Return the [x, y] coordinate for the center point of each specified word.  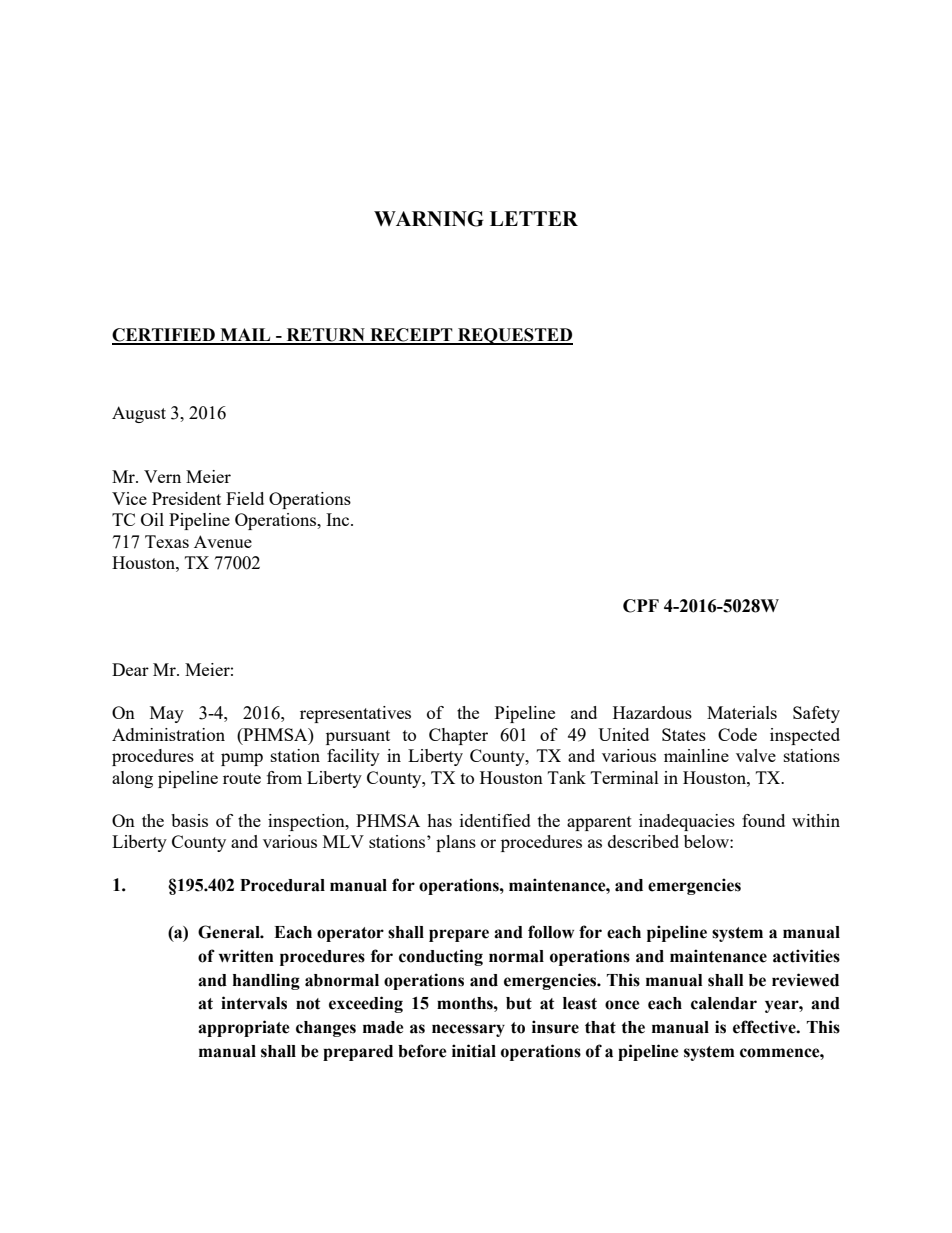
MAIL [245, 336]
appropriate [244, 1028]
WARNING [429, 219]
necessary [468, 1030]
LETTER [534, 218]
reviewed [805, 980]
